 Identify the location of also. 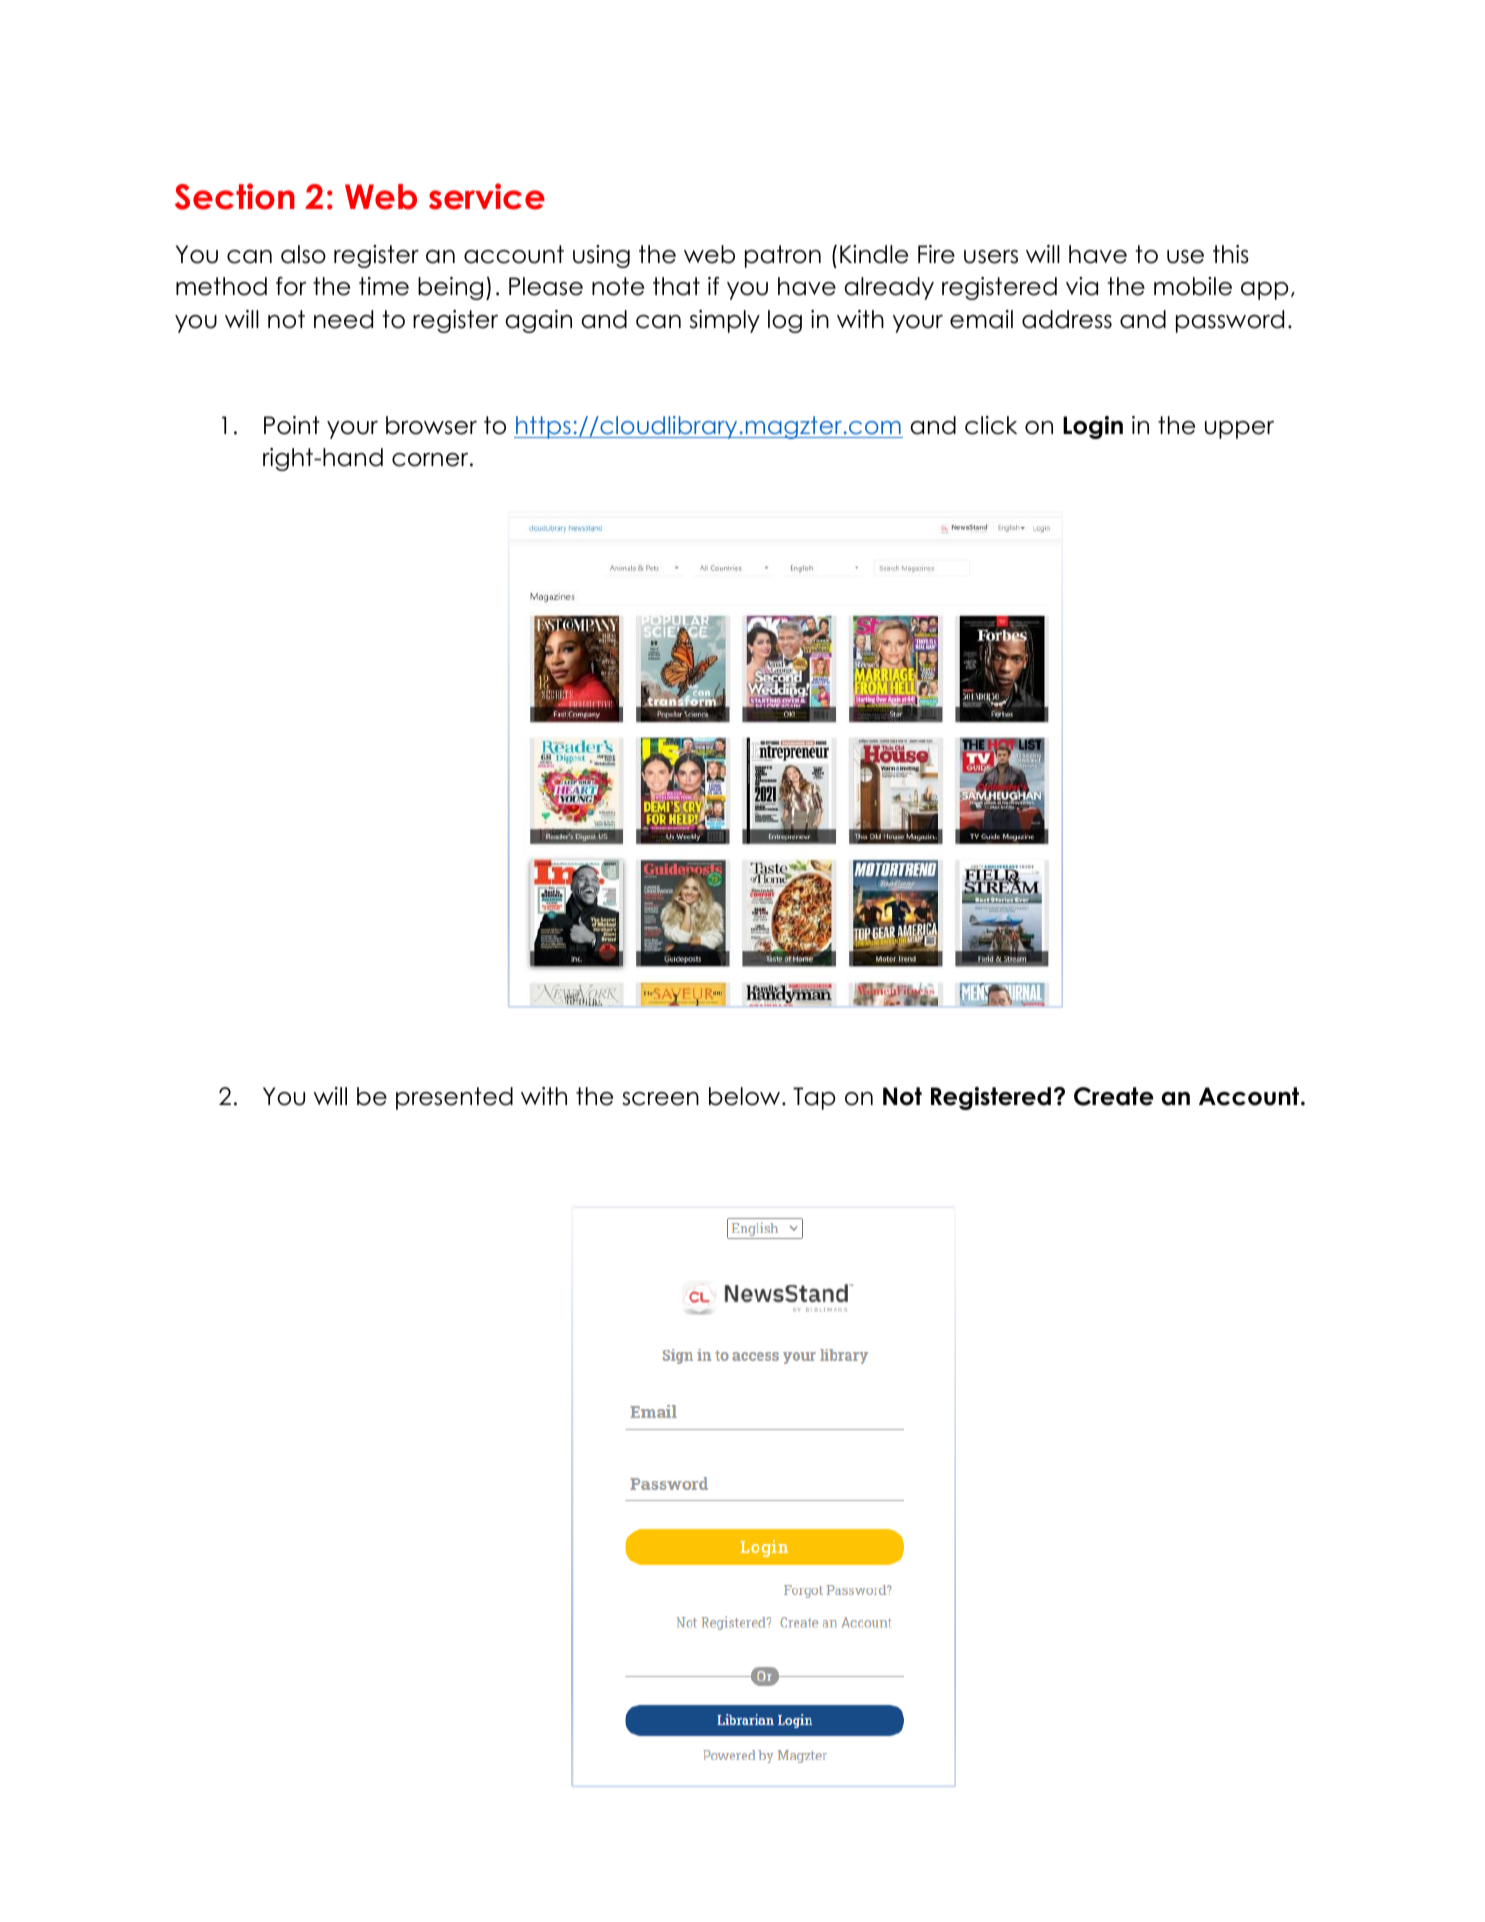
(303, 254).
